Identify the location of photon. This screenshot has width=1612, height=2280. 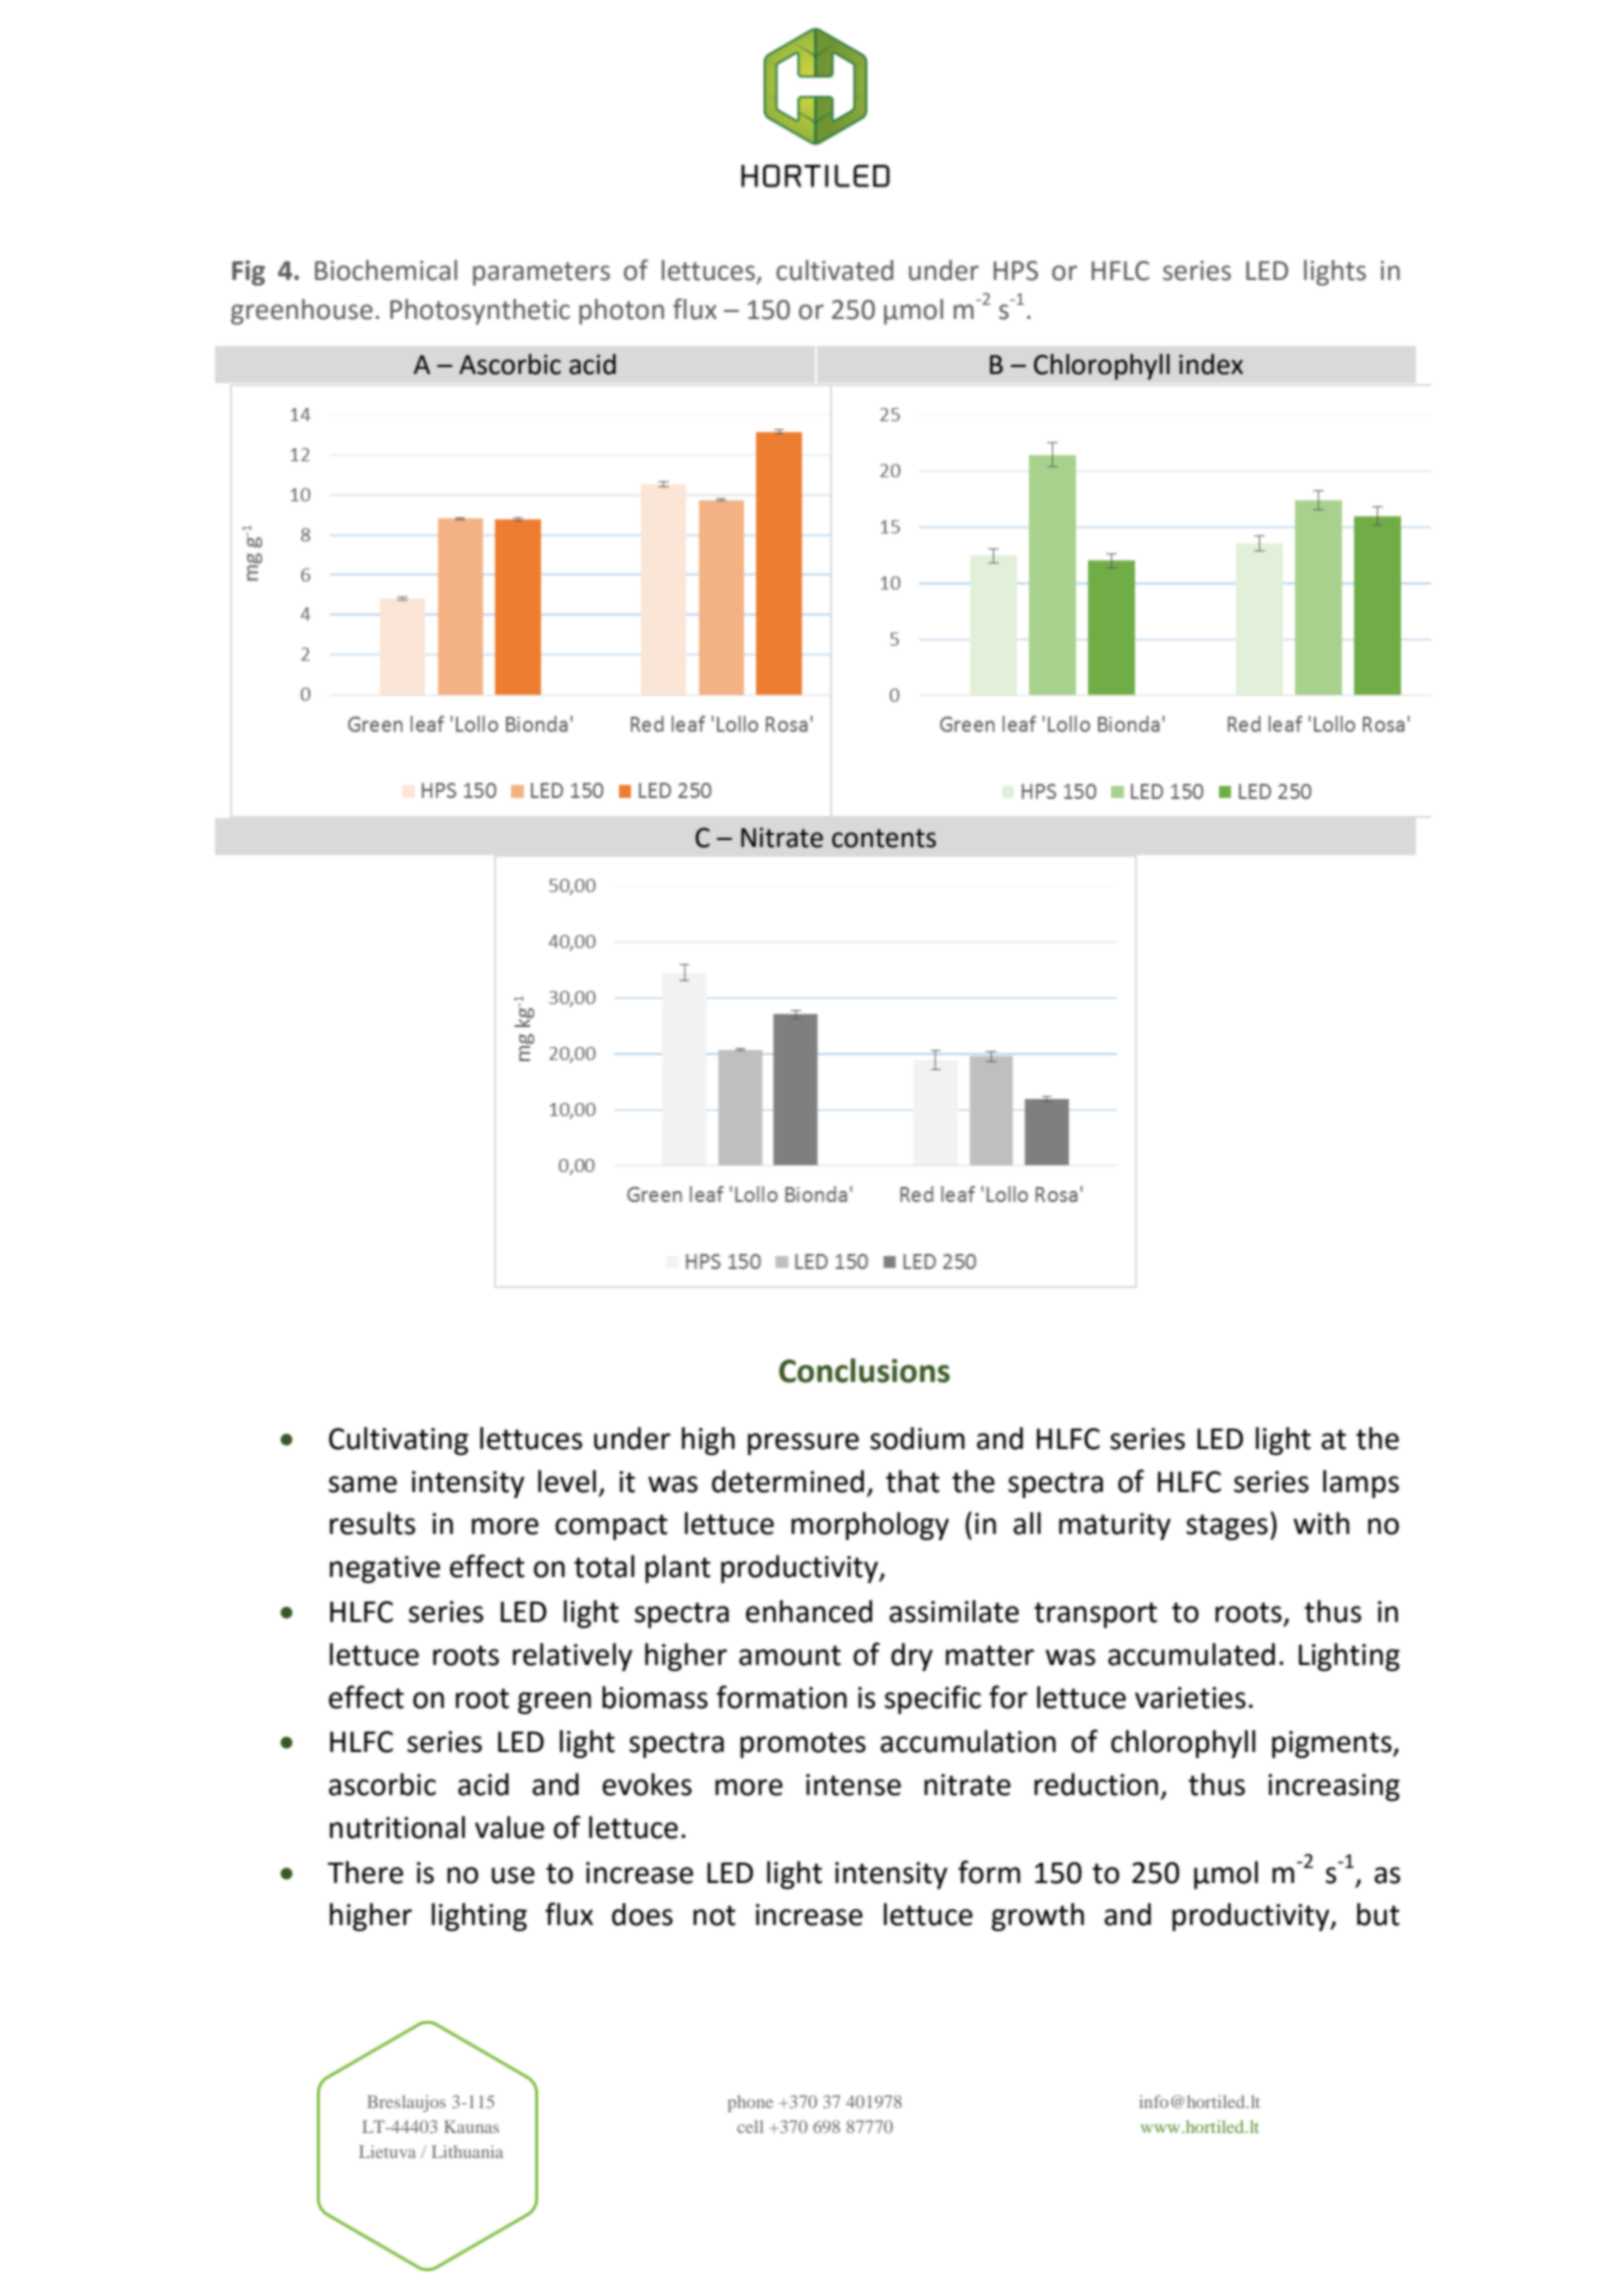
(621, 312).
